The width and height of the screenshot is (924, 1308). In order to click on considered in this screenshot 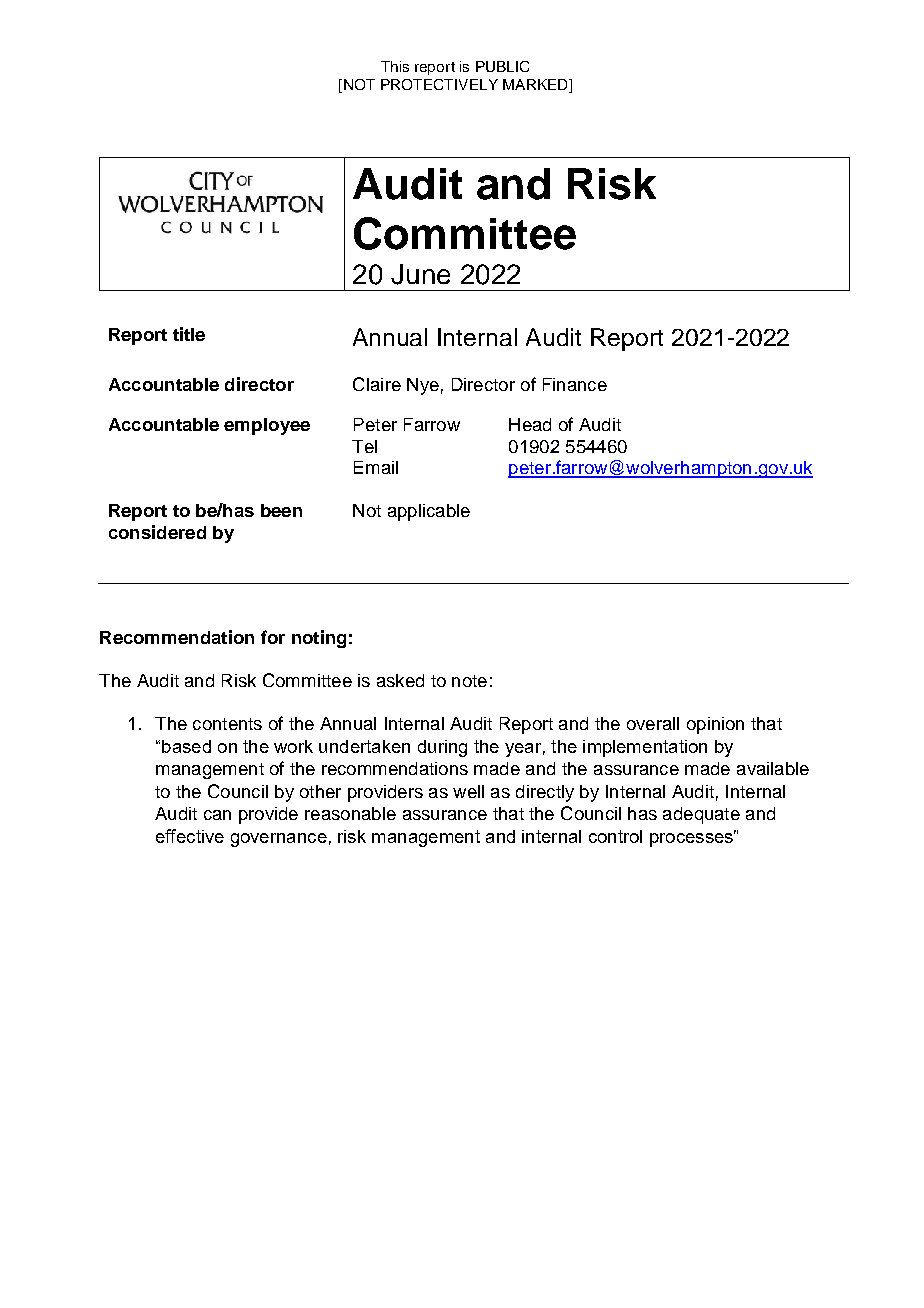, I will do `click(157, 532)`.
